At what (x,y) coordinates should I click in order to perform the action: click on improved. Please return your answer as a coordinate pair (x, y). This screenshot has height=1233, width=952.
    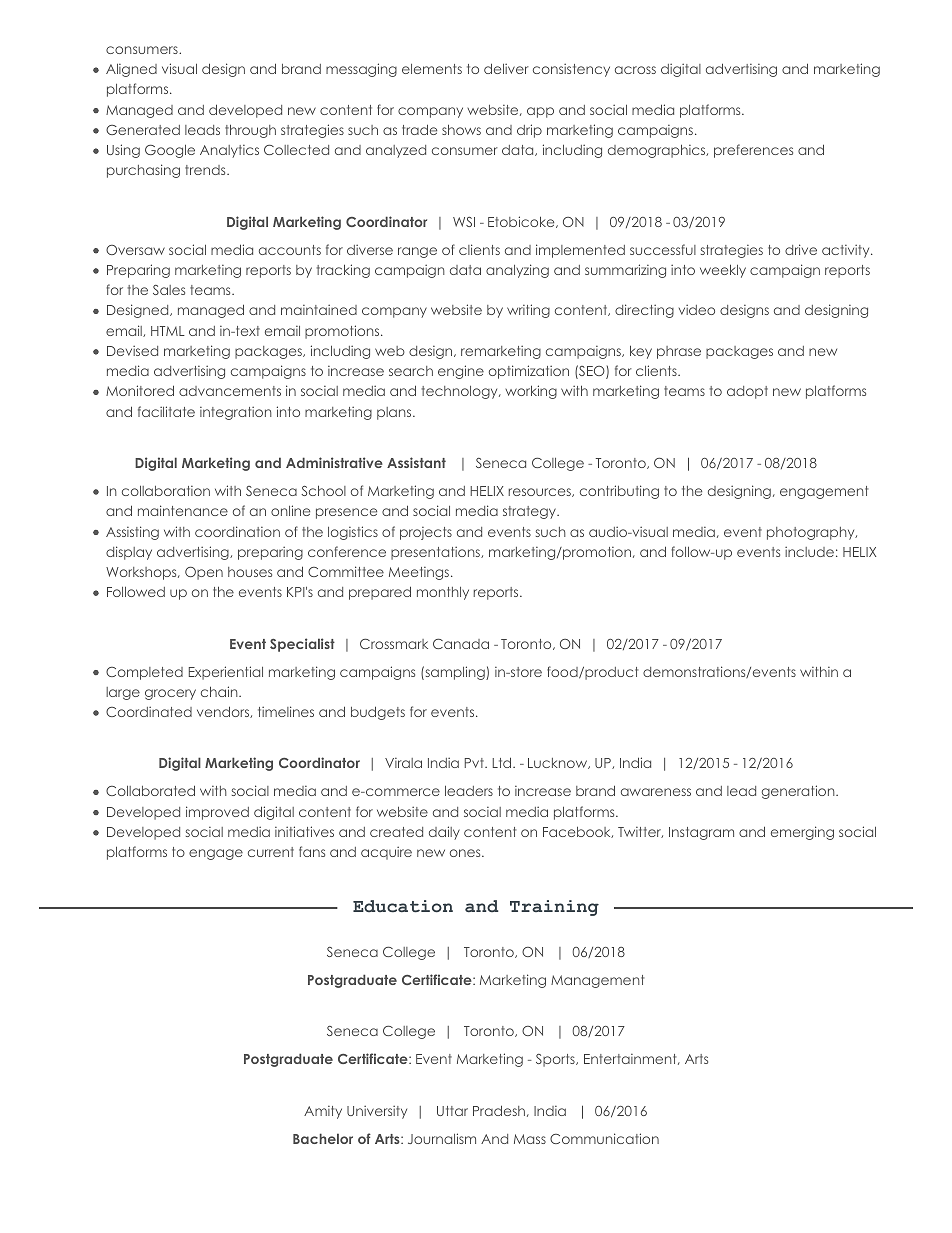
    Looking at the image, I should click on (217, 813).
